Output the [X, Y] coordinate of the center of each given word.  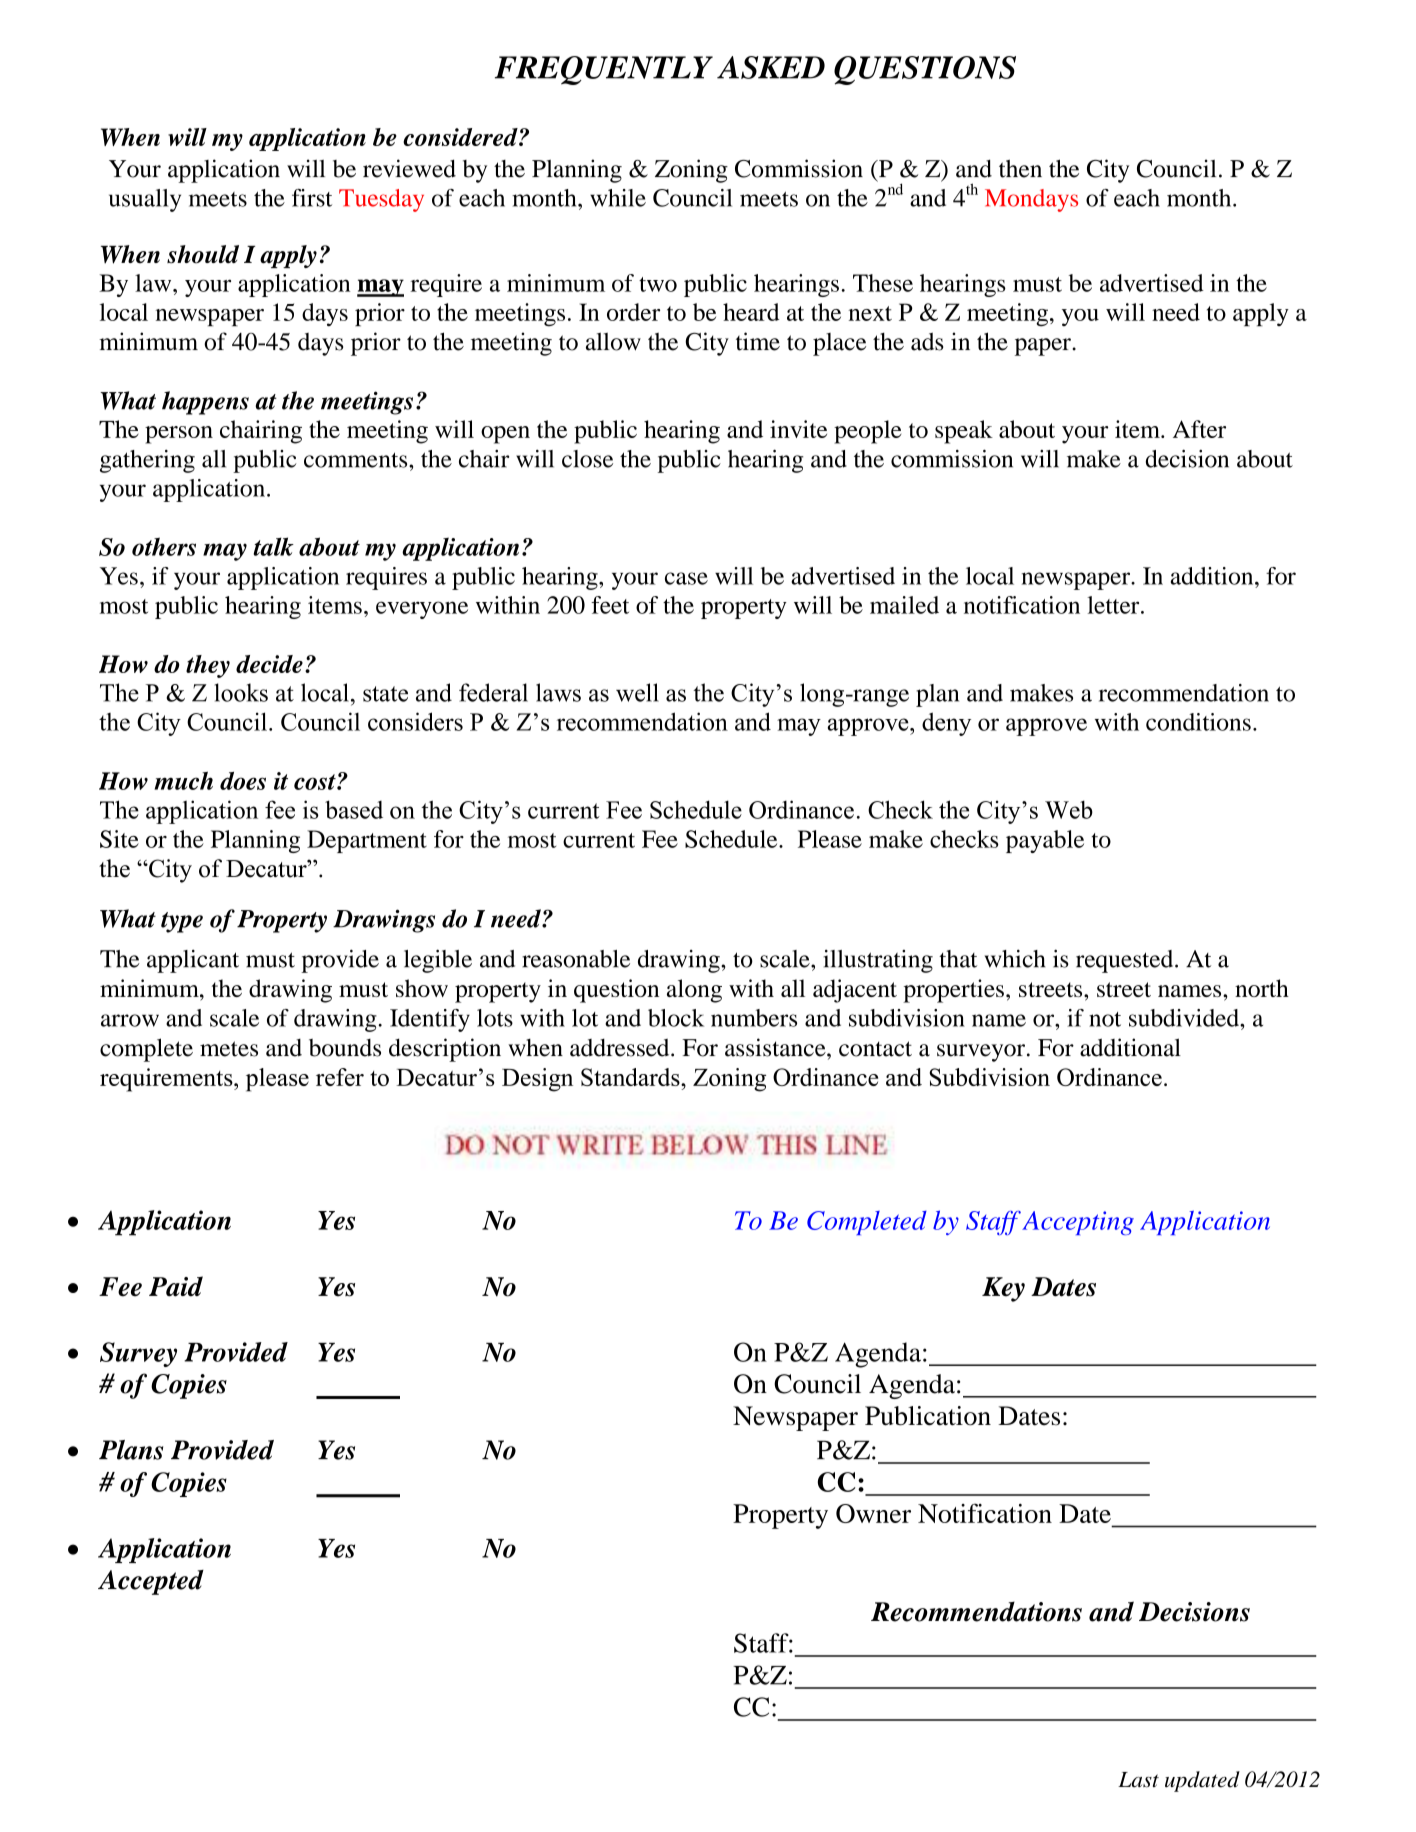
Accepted [151, 1582]
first [312, 198]
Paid [176, 1286]
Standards [631, 1077]
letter [1114, 605]
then [1020, 168]
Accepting [1078, 1223]
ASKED [771, 67]
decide [269, 664]
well [637, 692]
